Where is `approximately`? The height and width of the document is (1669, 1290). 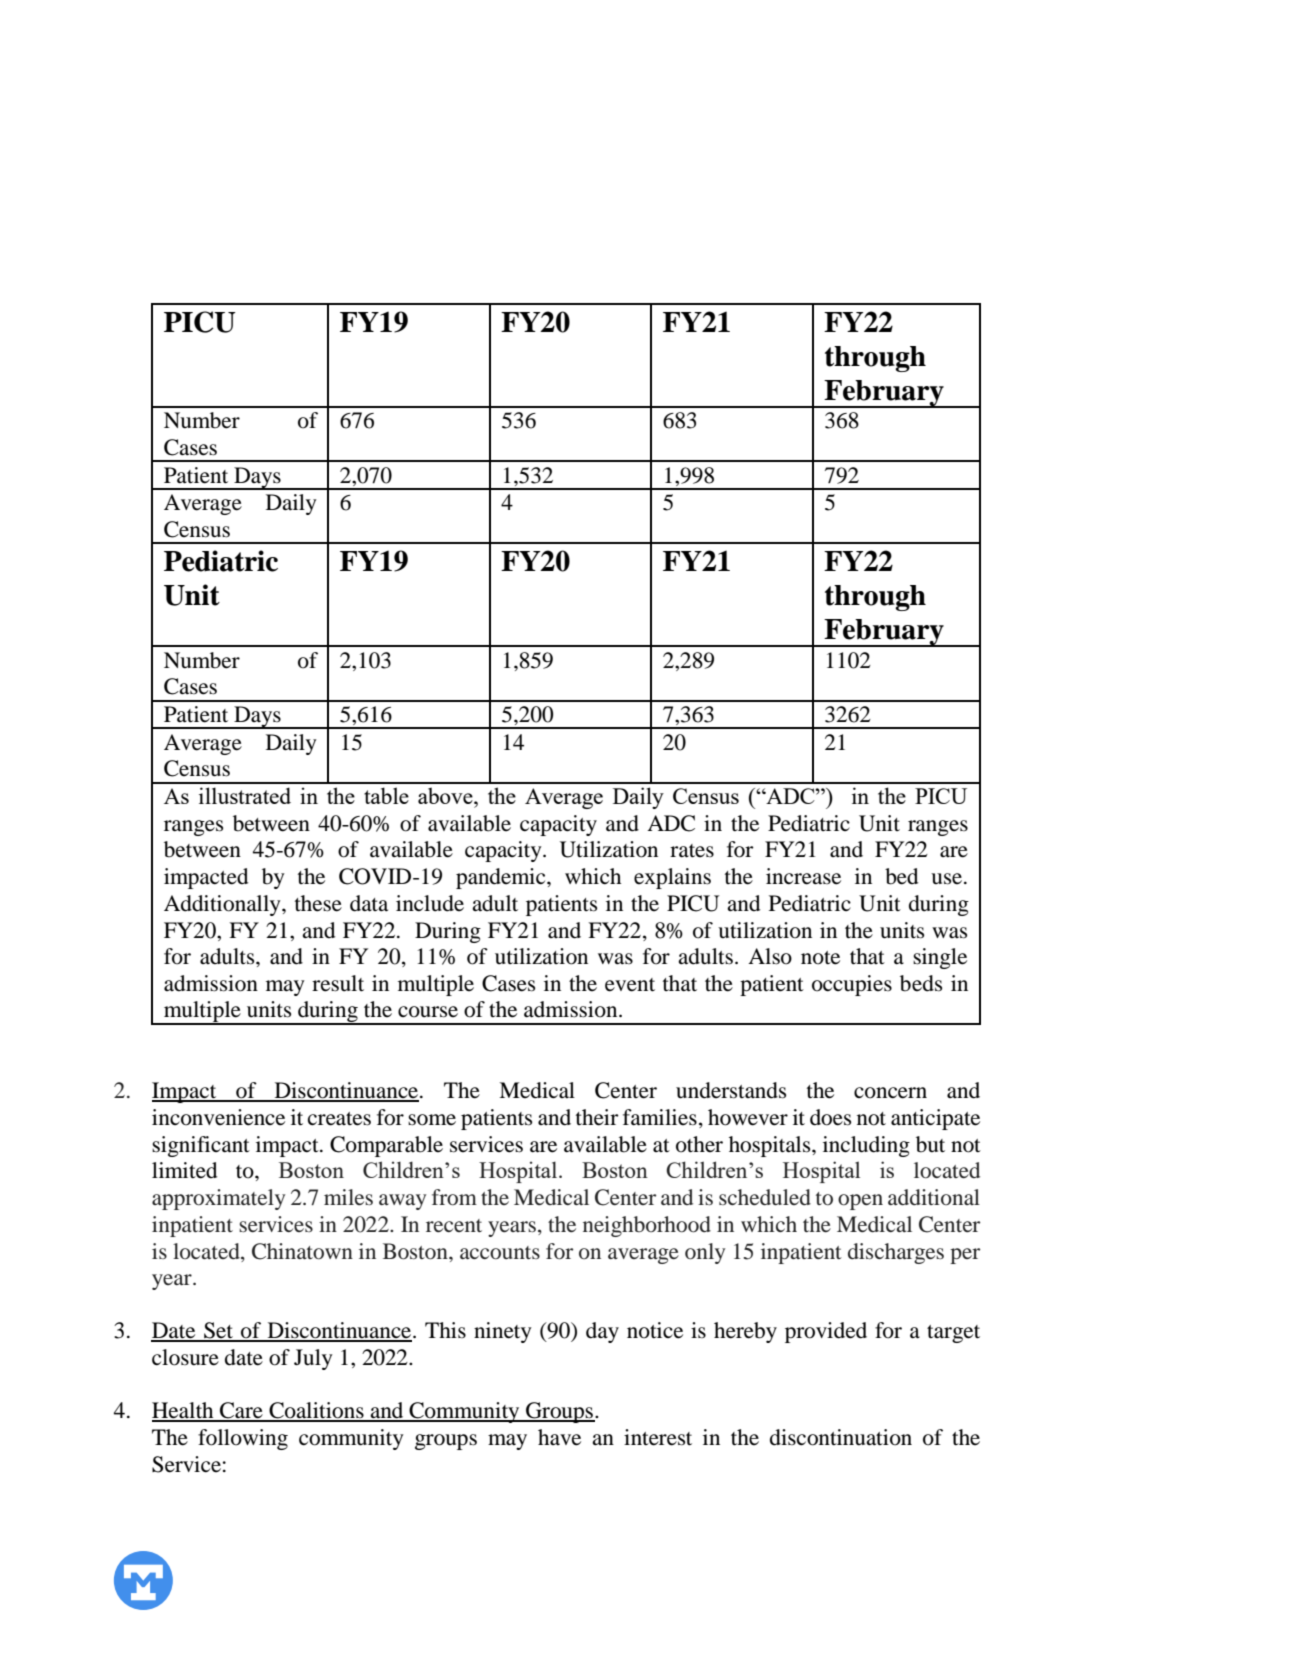 approximately is located at coordinates (218, 1199).
